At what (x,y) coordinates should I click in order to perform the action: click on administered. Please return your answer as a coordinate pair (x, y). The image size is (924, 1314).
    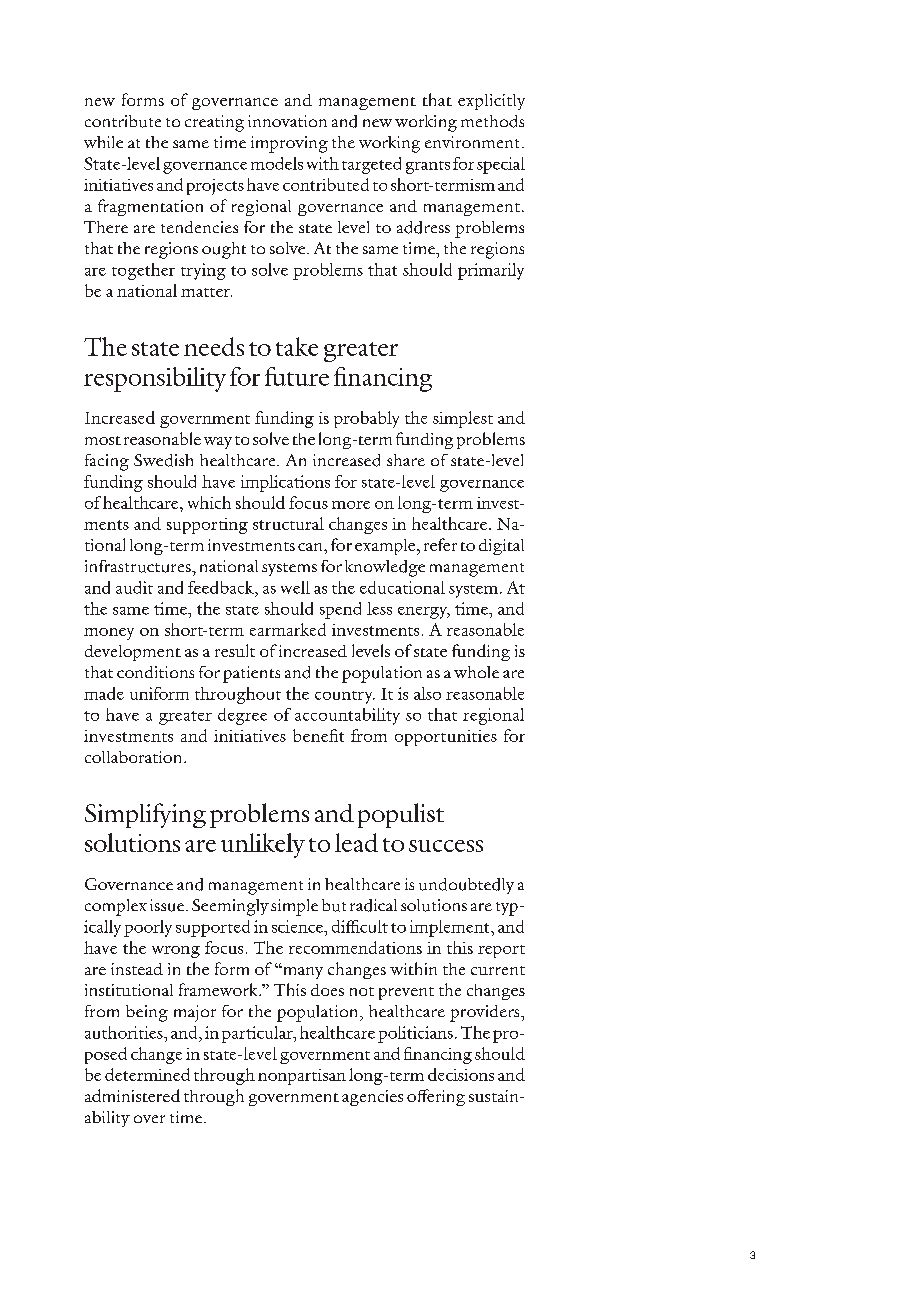
    Looking at the image, I should click on (132, 1095).
